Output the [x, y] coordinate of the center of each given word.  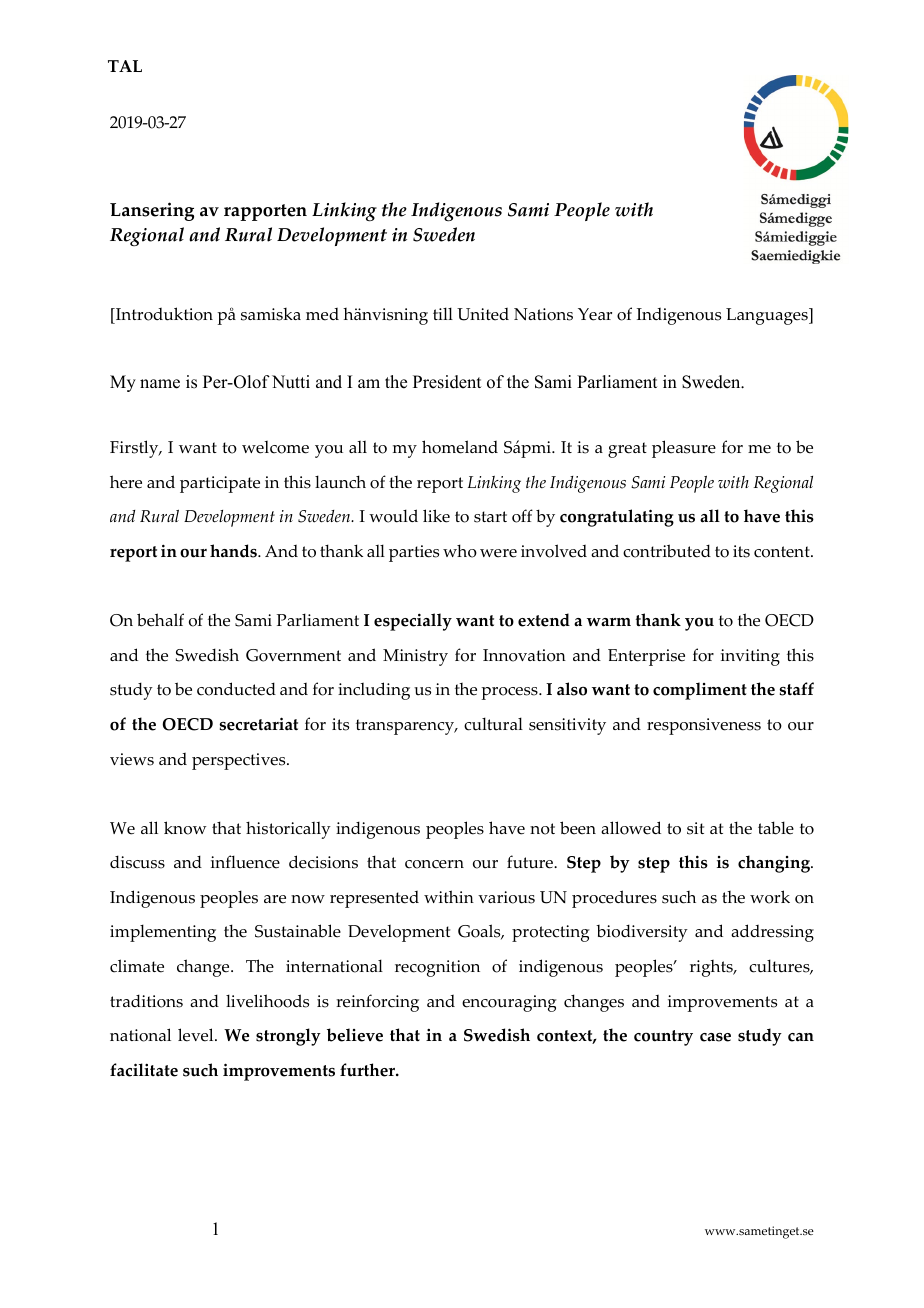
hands [234, 551]
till [443, 313]
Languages [768, 316]
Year [595, 314]
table [776, 828]
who [460, 551]
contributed [667, 551]
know [185, 828]
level [197, 1035]
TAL [125, 66]
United [483, 314]
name [160, 384]
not [542, 829]
